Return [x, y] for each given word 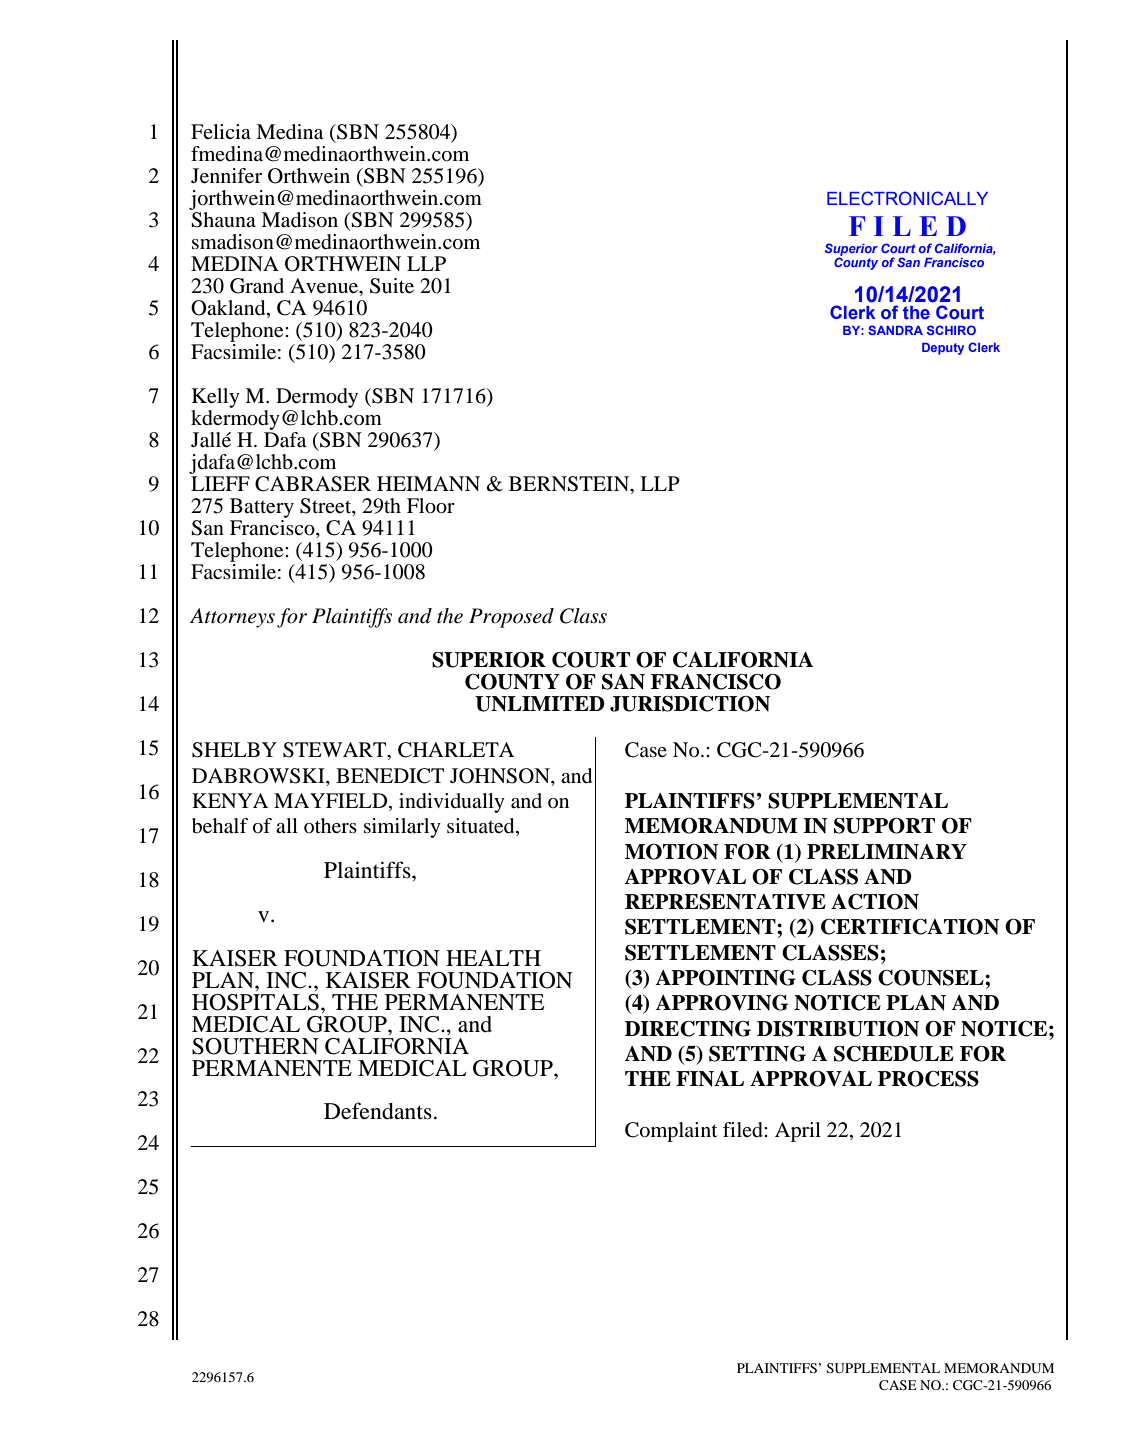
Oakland [229, 309]
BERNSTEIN [570, 484]
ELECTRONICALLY [907, 198]
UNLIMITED [540, 704]
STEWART [336, 751]
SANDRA [895, 330]
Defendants [378, 1111]
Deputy [943, 349]
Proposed [511, 618]
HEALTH [493, 958]
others [330, 826]
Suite [392, 286]
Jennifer [226, 176]
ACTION [875, 902]
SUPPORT [884, 826]
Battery [262, 508]
